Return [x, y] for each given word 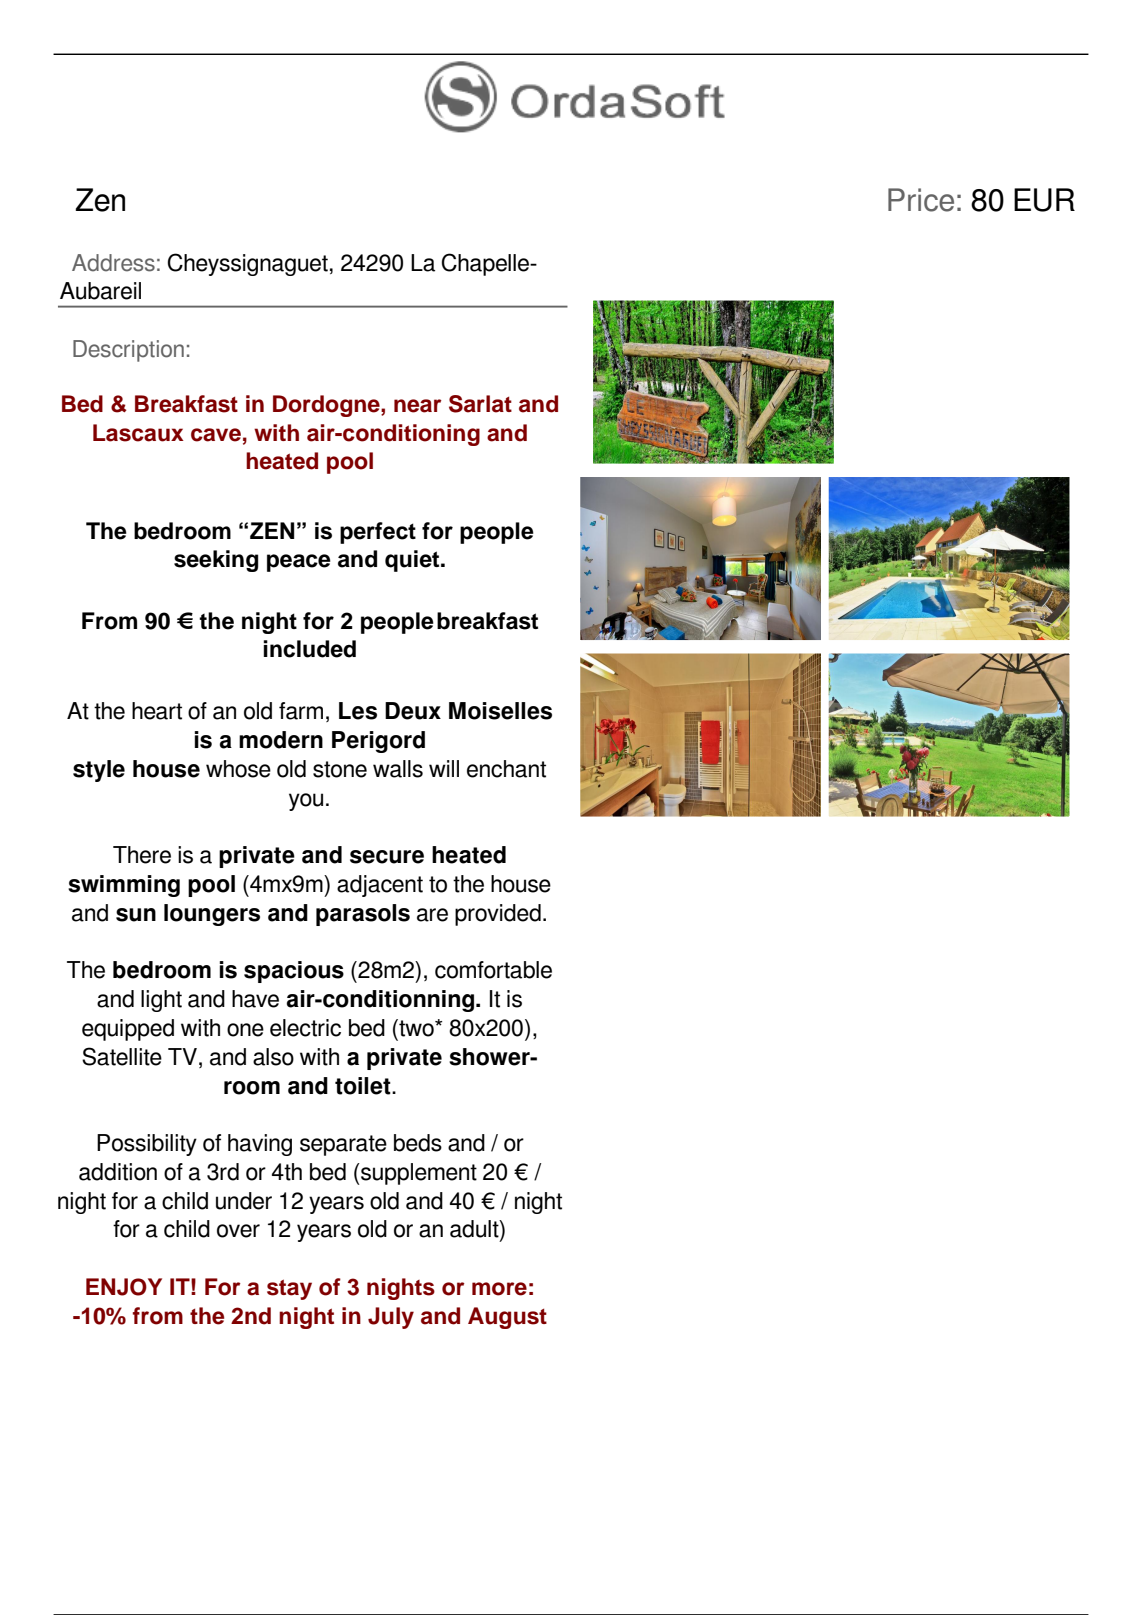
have [255, 999]
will [444, 768]
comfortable [493, 970]
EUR [1044, 200]
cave [216, 435]
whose [238, 769]
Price [921, 200]
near [418, 406]
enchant [506, 769]
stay [289, 1289]
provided [498, 915]
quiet [413, 561]
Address [113, 263]
